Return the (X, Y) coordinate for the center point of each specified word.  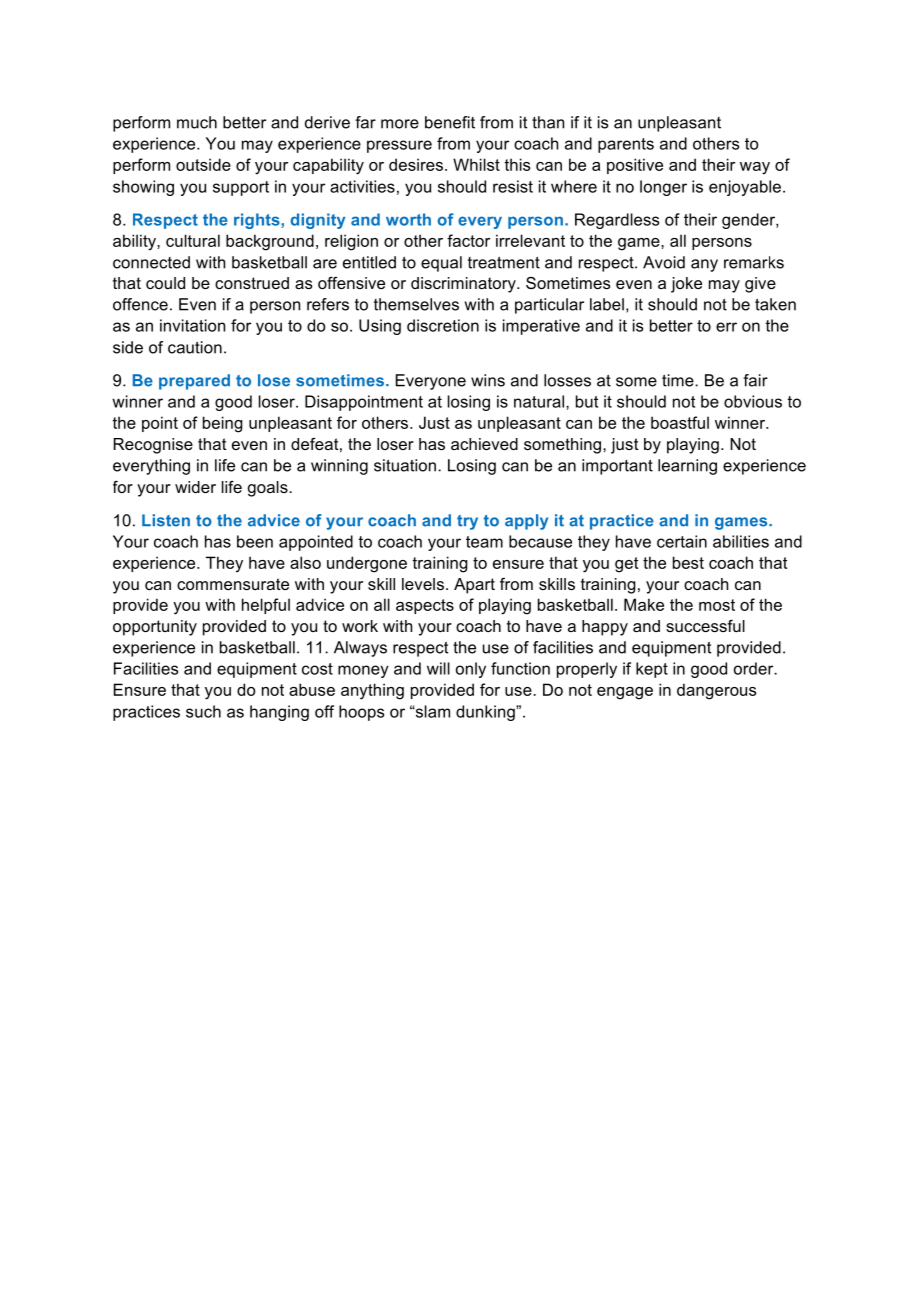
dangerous (716, 691)
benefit (450, 122)
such (203, 711)
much (197, 122)
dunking (486, 713)
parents (626, 145)
